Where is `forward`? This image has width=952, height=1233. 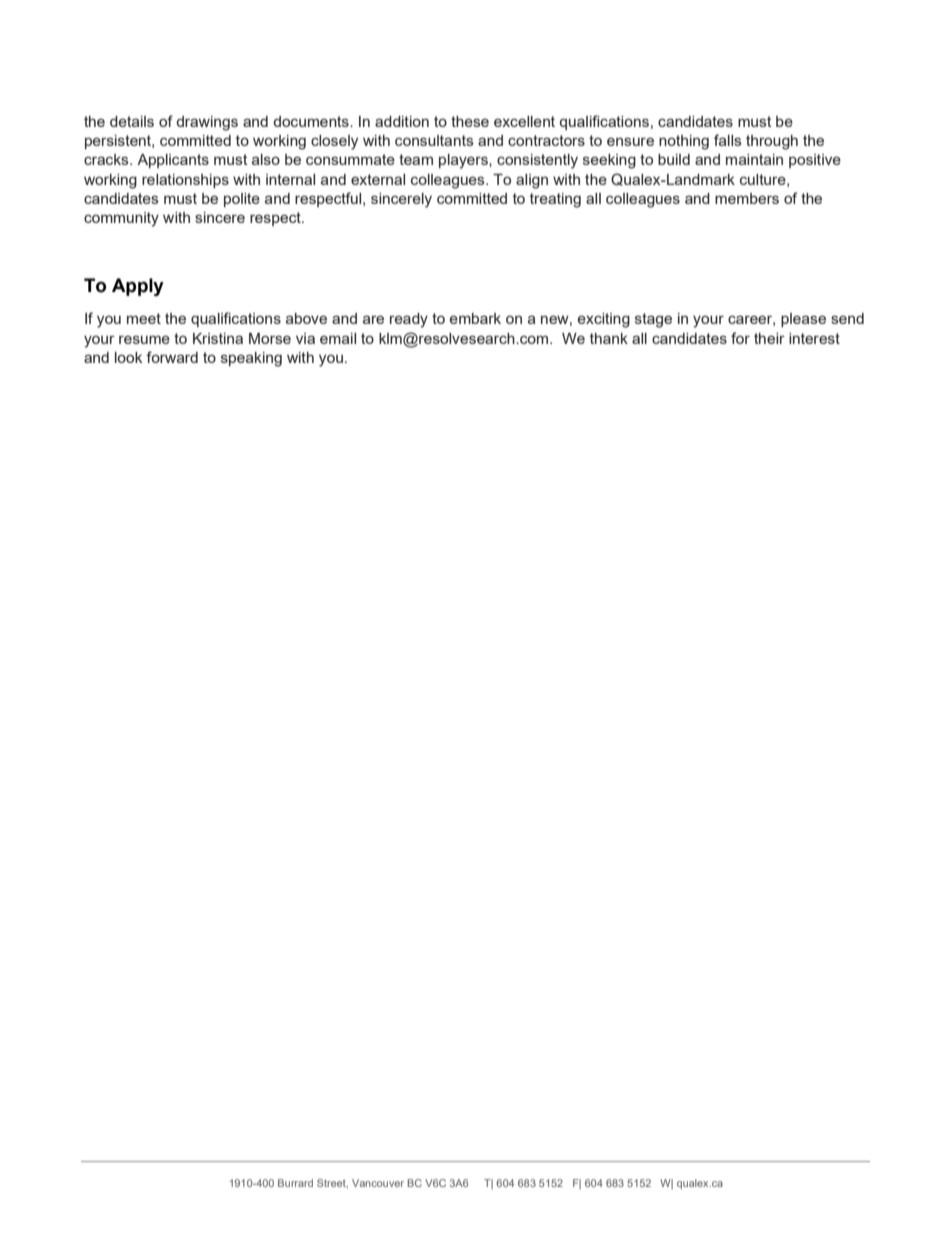
forward is located at coordinates (172, 357).
